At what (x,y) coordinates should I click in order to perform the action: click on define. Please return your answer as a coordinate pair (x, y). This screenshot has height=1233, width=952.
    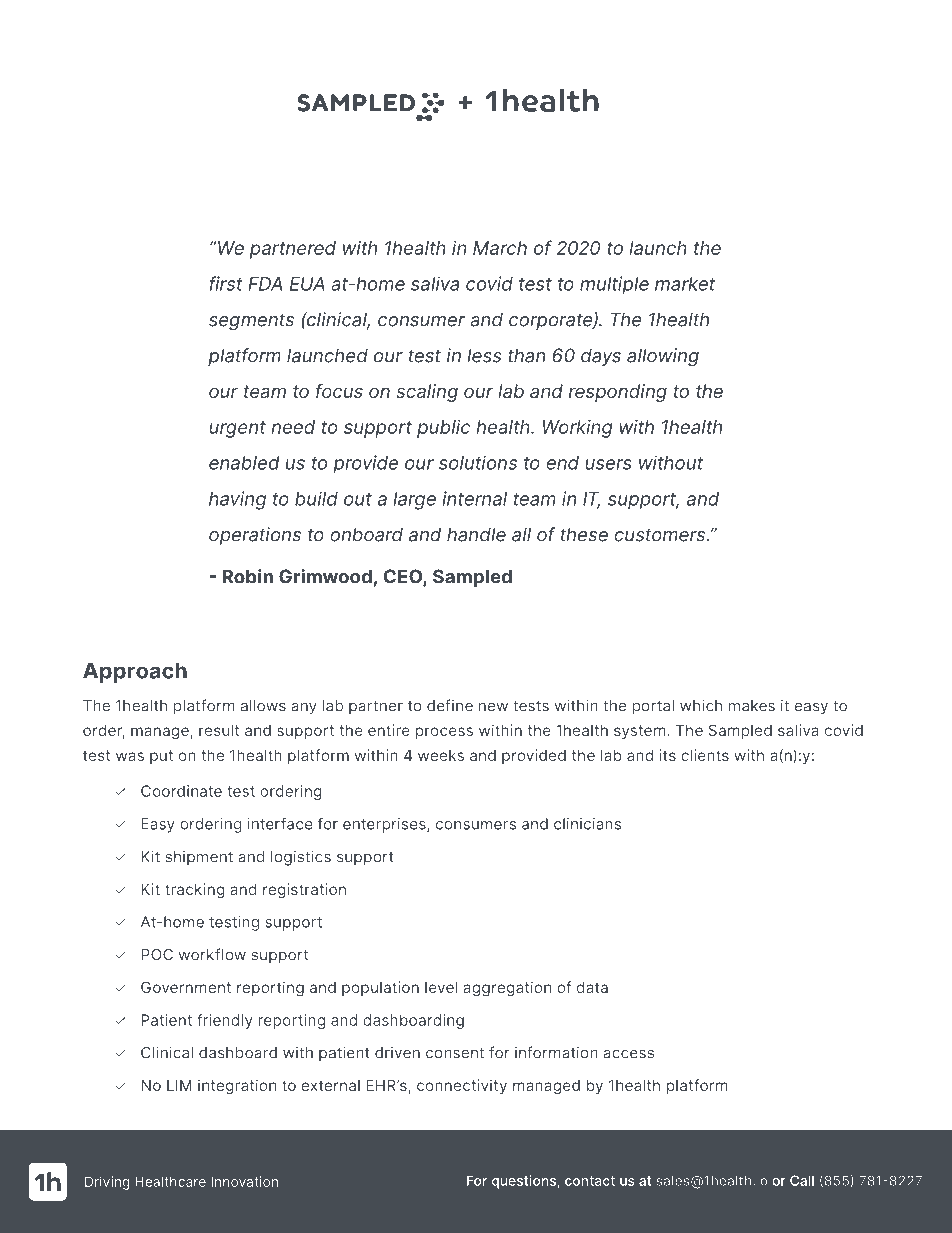
    Looking at the image, I should click on (450, 705).
